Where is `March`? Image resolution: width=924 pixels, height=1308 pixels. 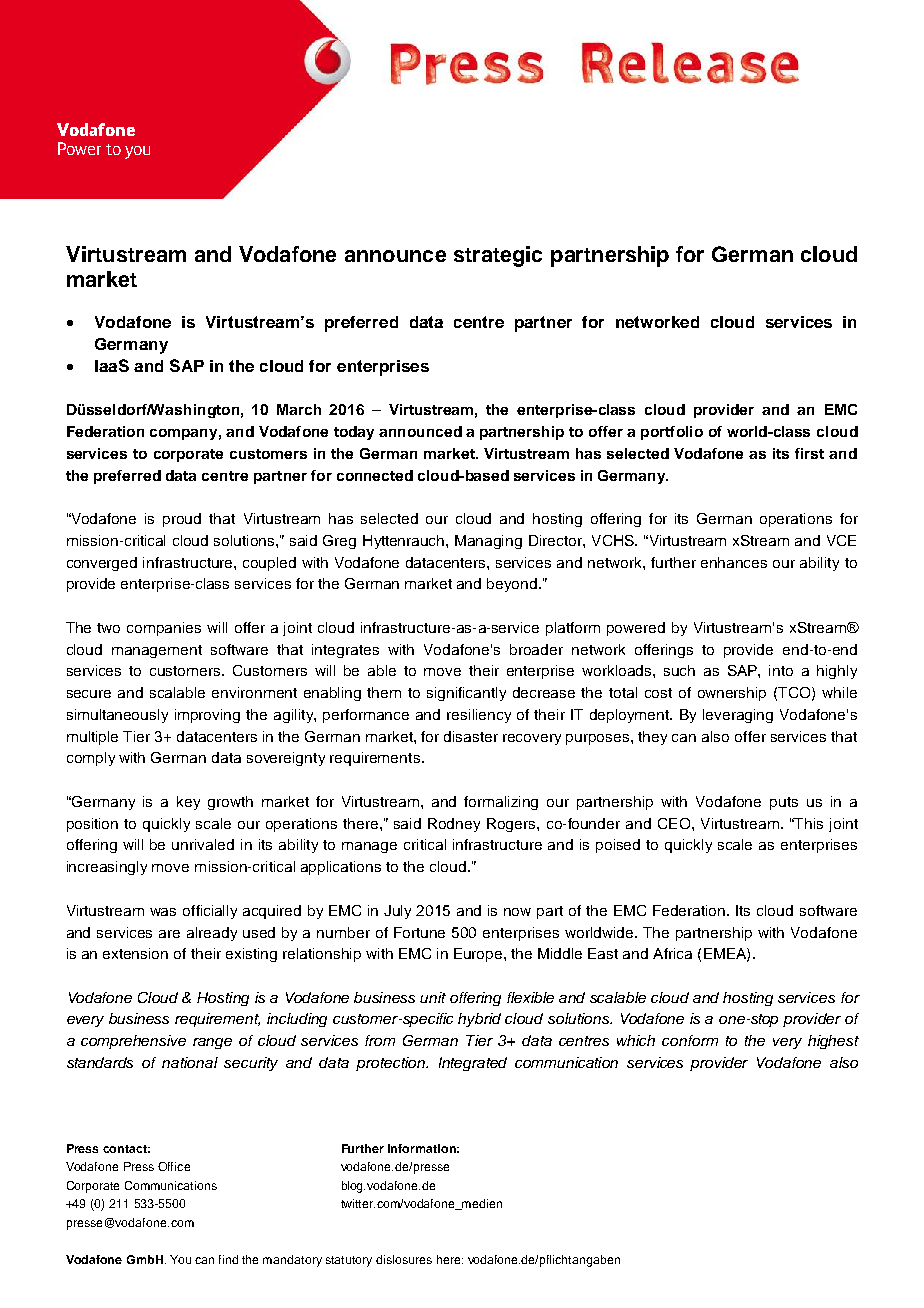
March is located at coordinates (299, 409).
